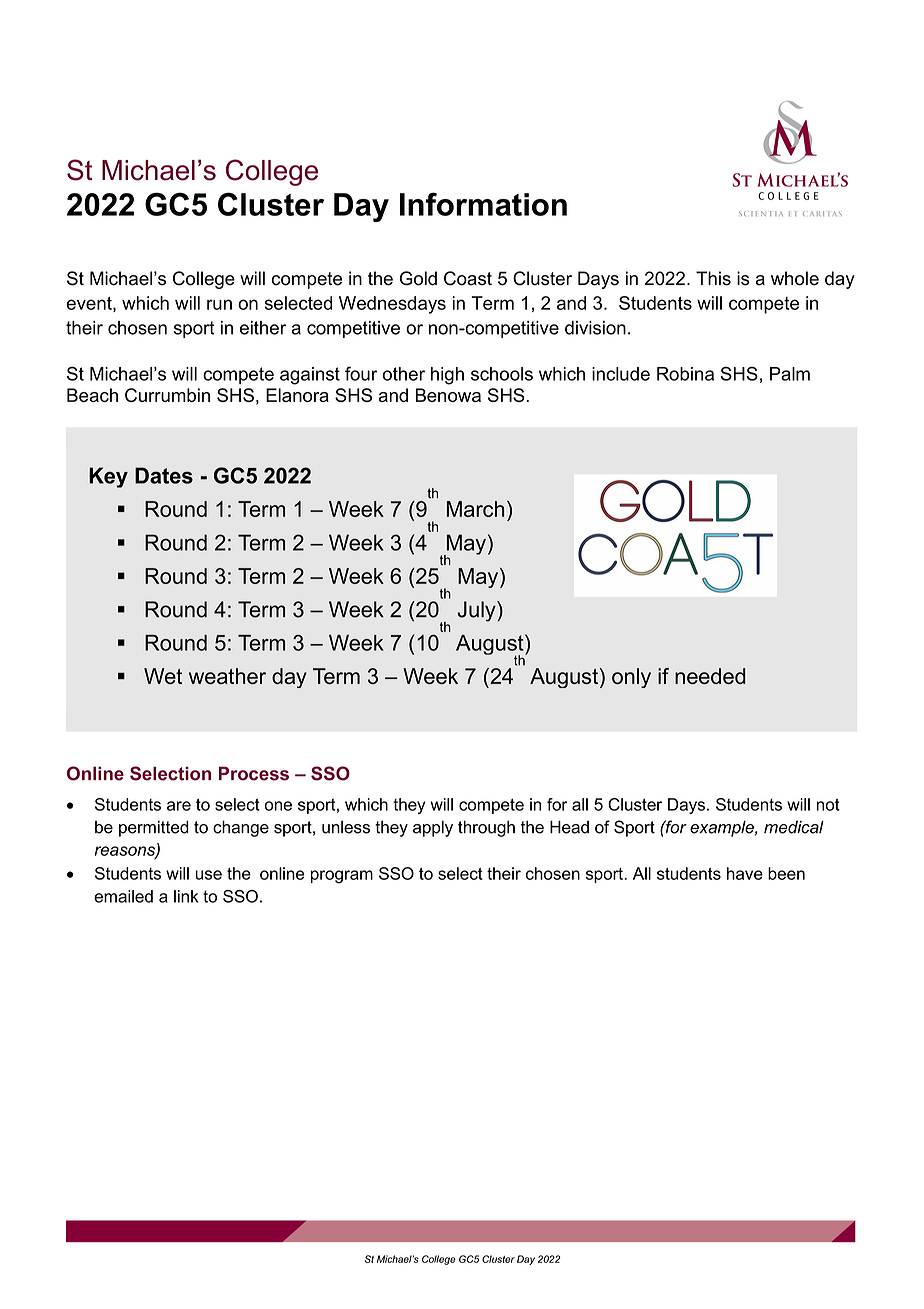  Describe the element at coordinates (710, 676) in the document. I see `needed` at that location.
